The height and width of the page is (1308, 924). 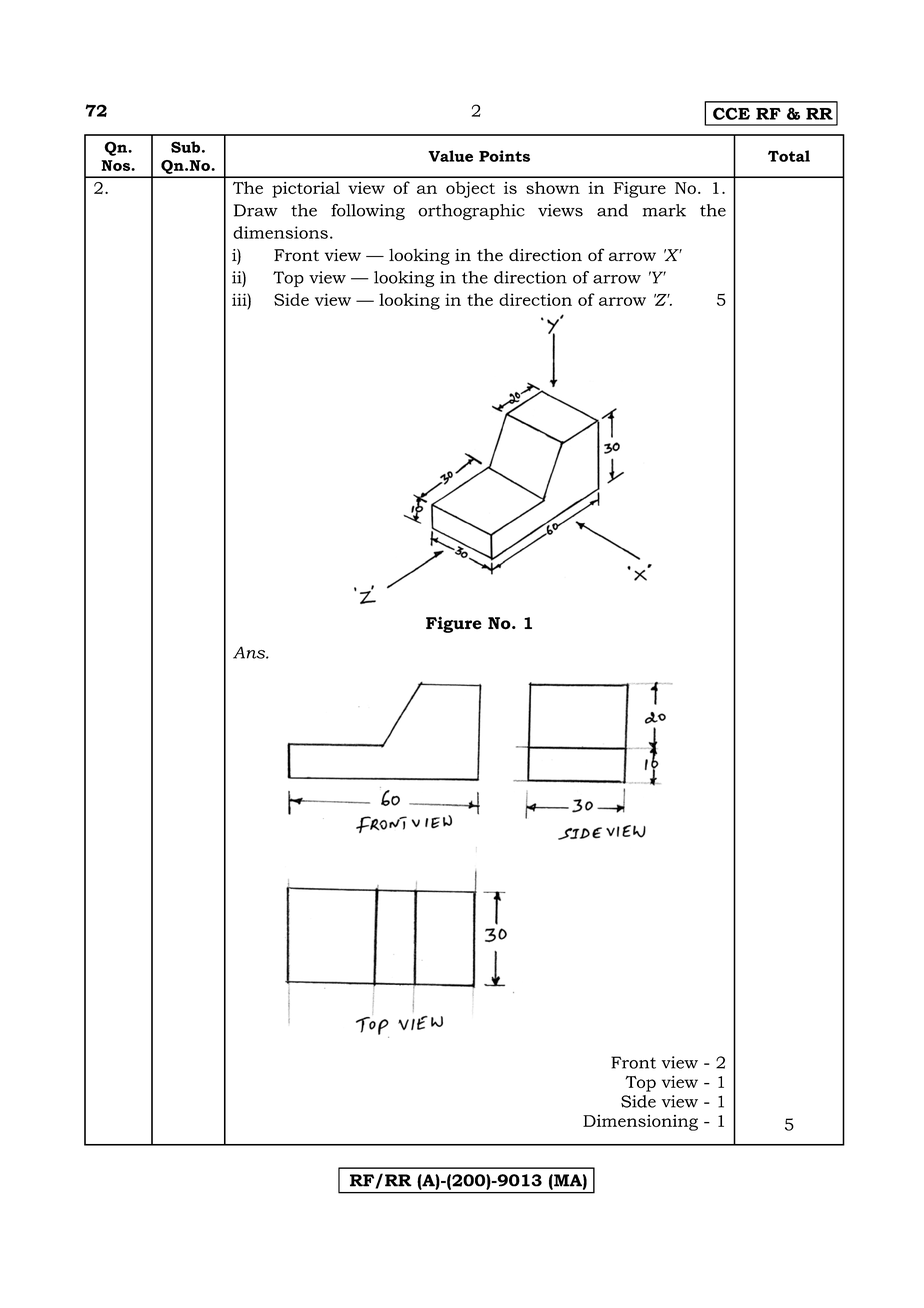 I want to click on orthographic, so click(x=471, y=212).
